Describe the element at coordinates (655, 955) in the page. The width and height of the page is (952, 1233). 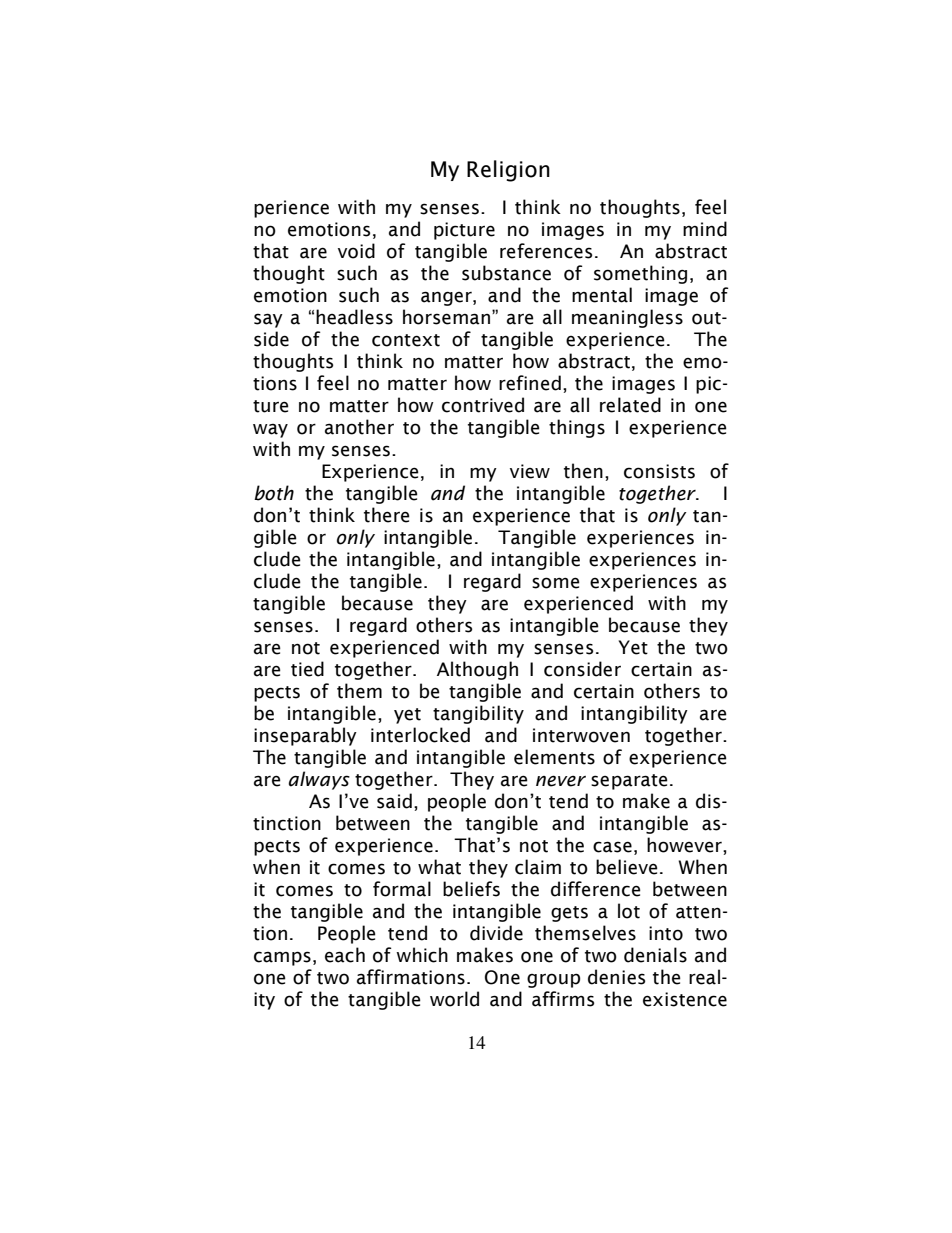
I see `denials` at that location.
